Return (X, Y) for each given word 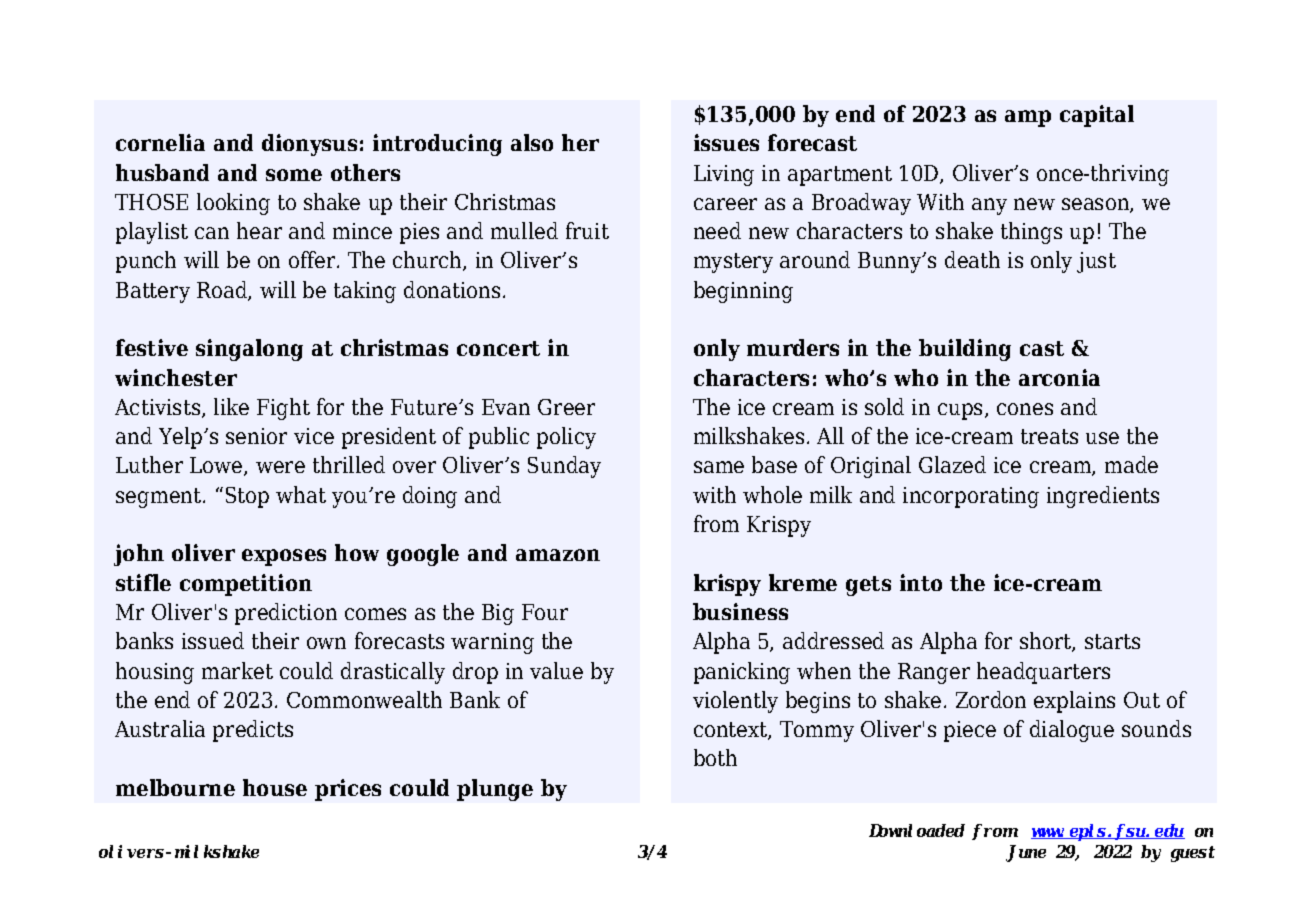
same (719, 467)
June (1026, 853)
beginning (743, 292)
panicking (742, 673)
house (275, 787)
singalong (249, 350)
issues (726, 142)
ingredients (1103, 497)
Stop (247, 497)
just (1096, 262)
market (237, 670)
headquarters (1043, 673)
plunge (495, 790)
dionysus (309, 145)
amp (1028, 118)
